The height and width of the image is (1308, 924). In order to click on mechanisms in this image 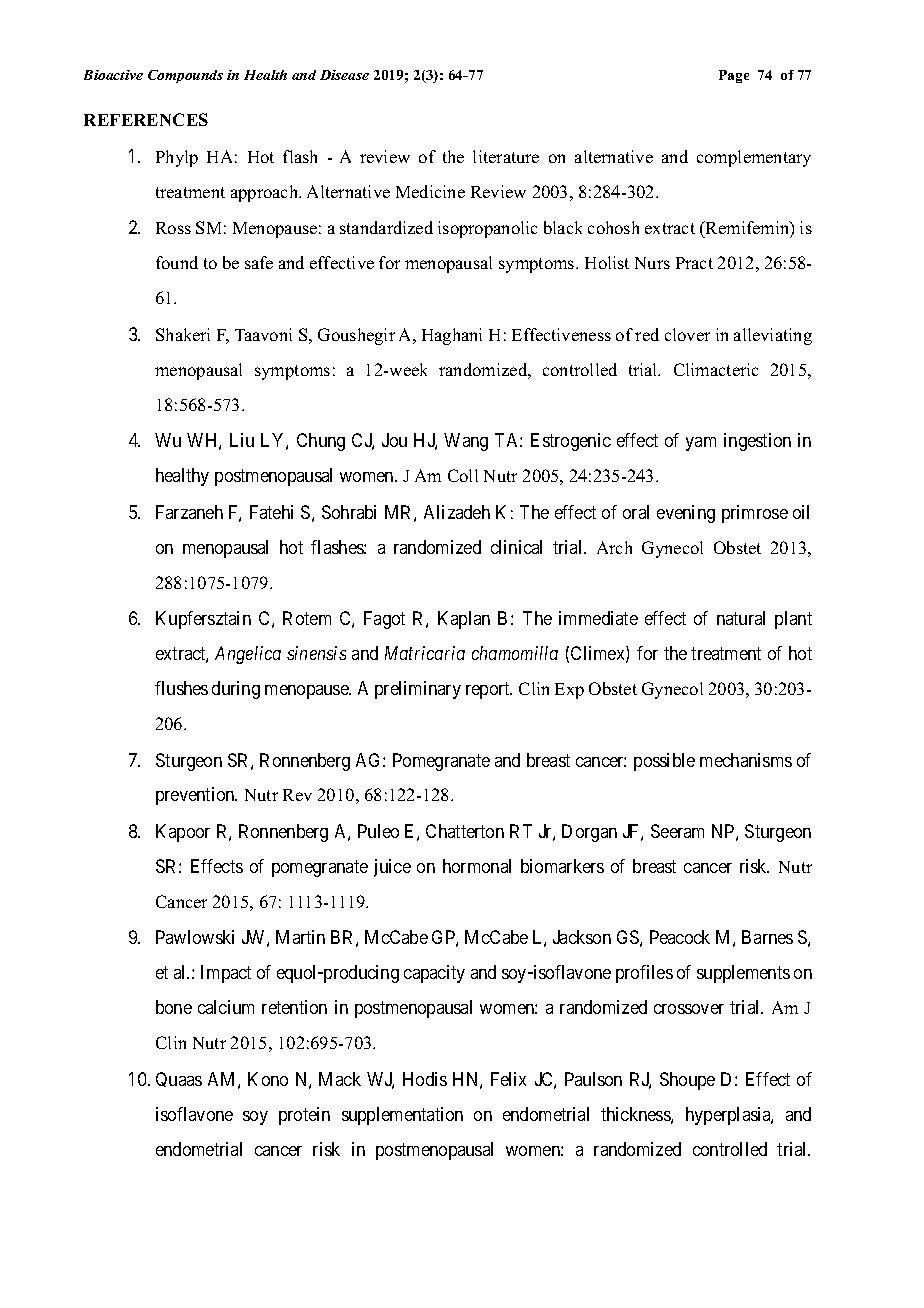, I will do `click(746, 760)`.
